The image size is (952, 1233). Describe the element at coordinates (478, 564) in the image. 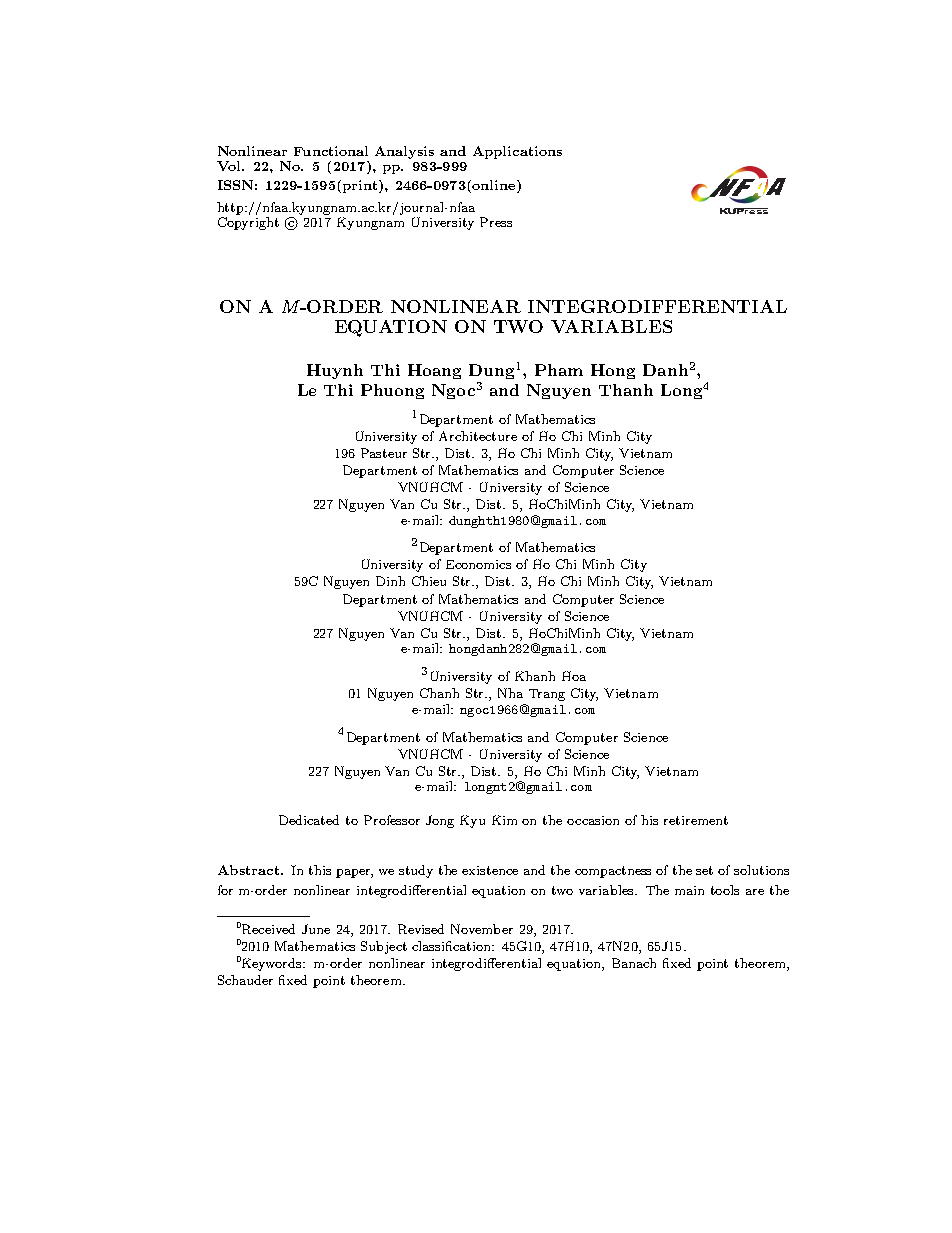

I see `Economics` at that location.
